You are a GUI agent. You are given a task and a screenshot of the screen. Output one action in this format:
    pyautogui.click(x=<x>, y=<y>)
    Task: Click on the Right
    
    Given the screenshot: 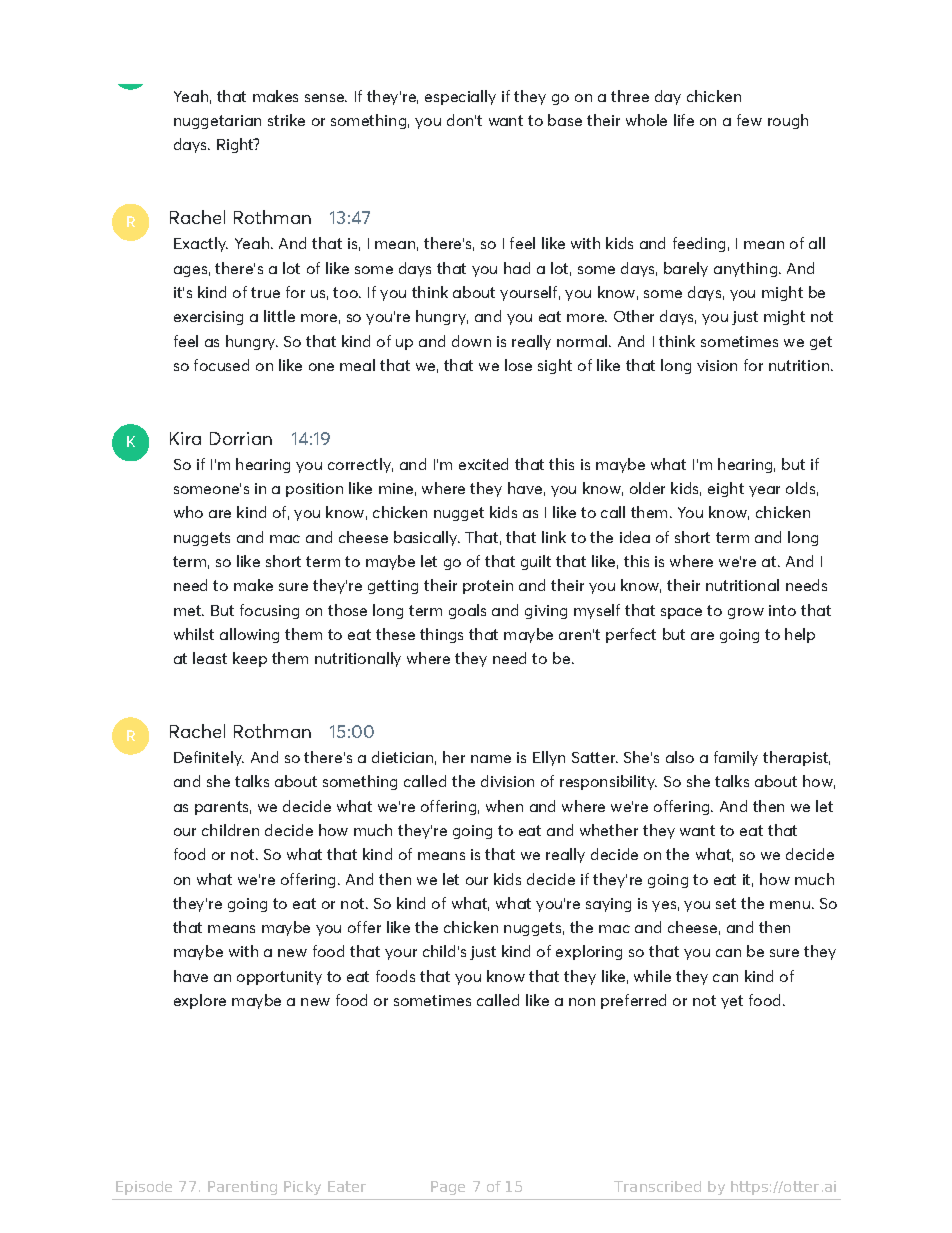 What is the action you would take?
    pyautogui.click(x=236, y=145)
